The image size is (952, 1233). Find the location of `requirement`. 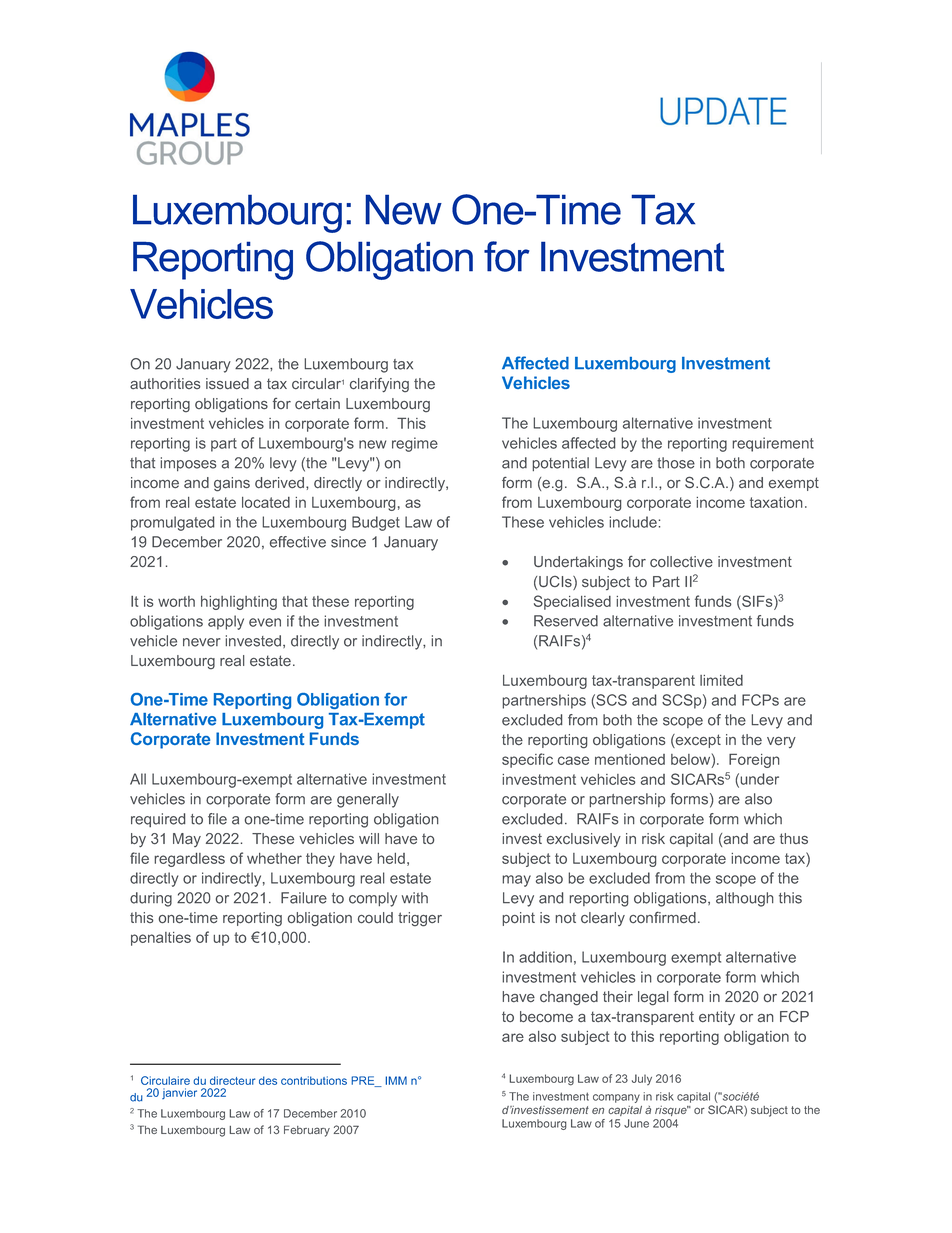

requirement is located at coordinates (773, 444).
